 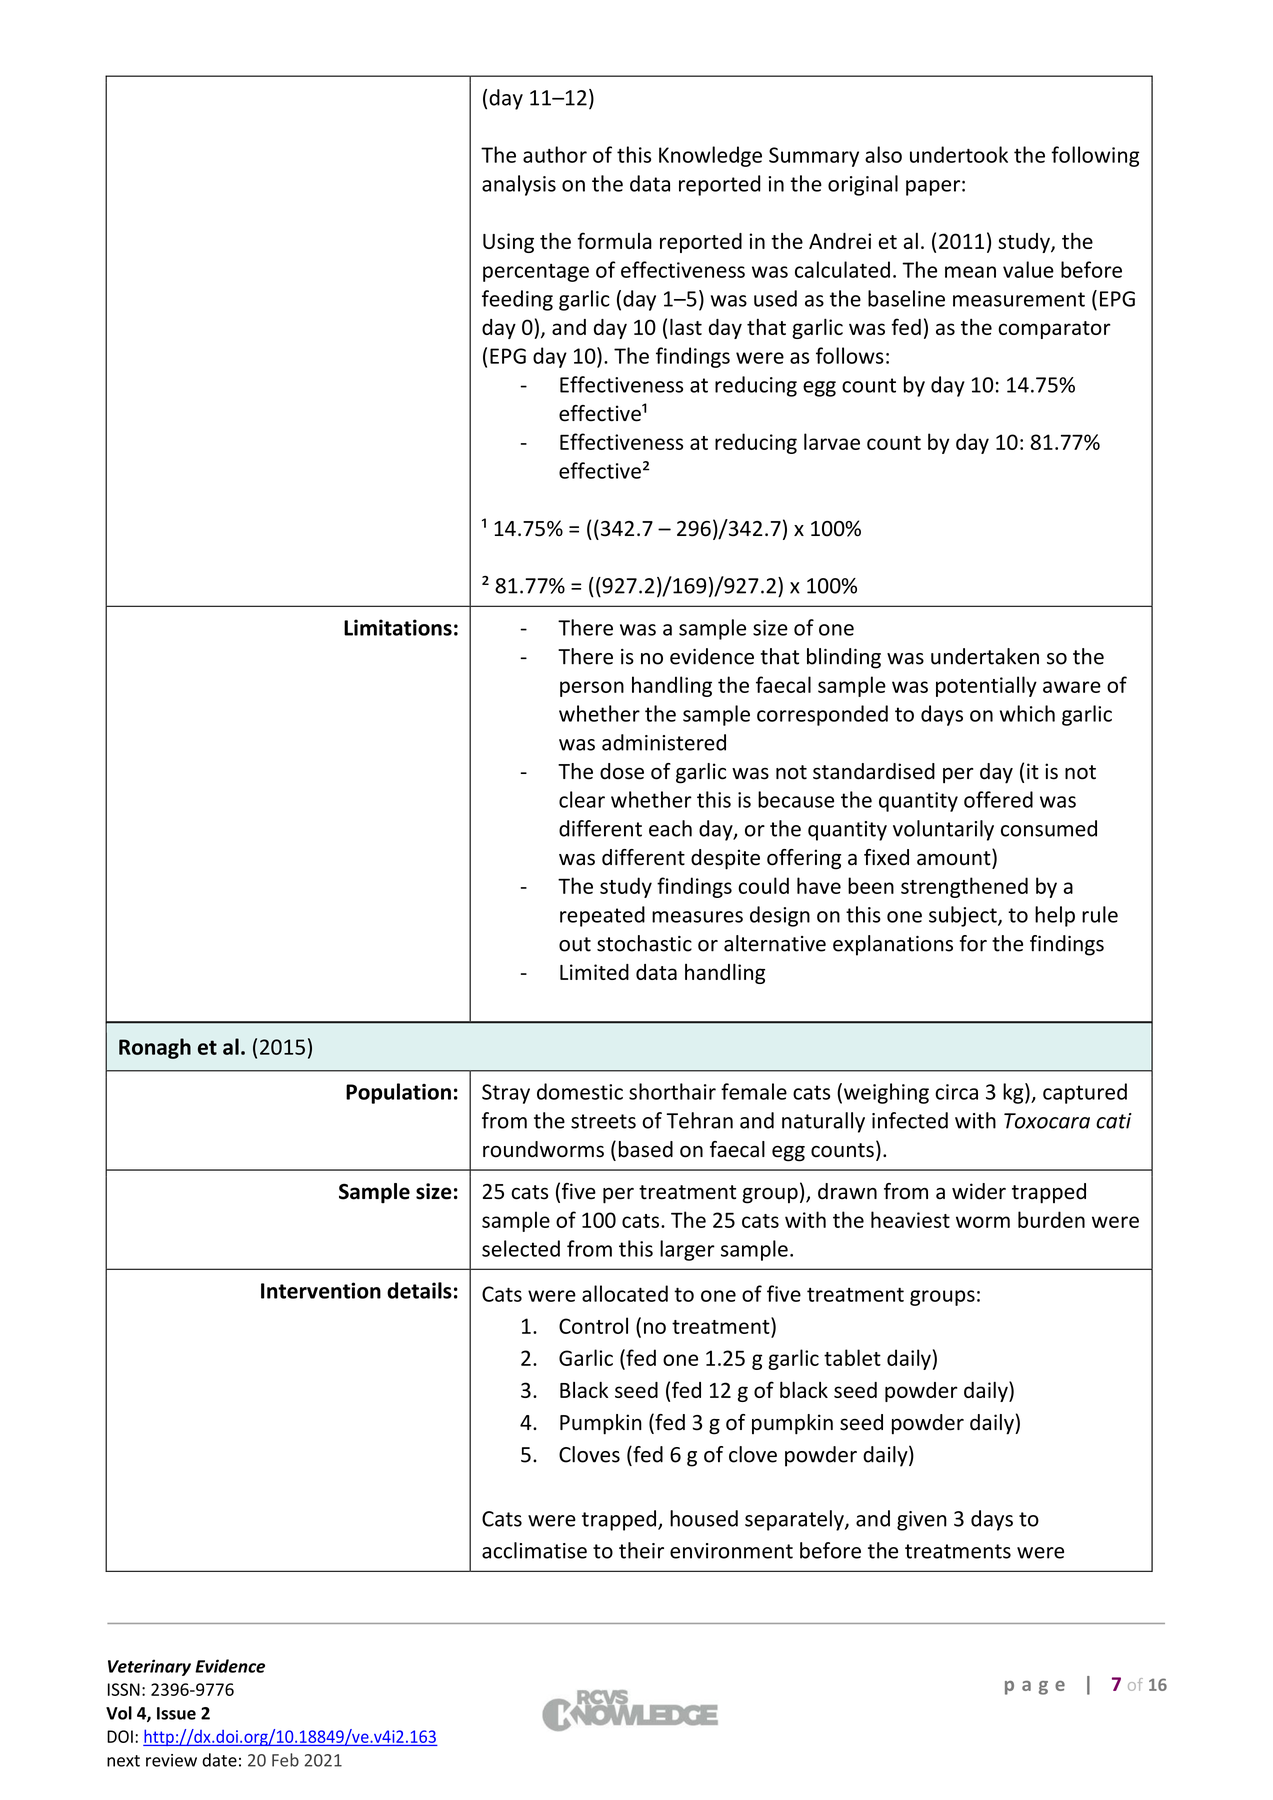 I want to click on undertook, so click(x=959, y=154).
